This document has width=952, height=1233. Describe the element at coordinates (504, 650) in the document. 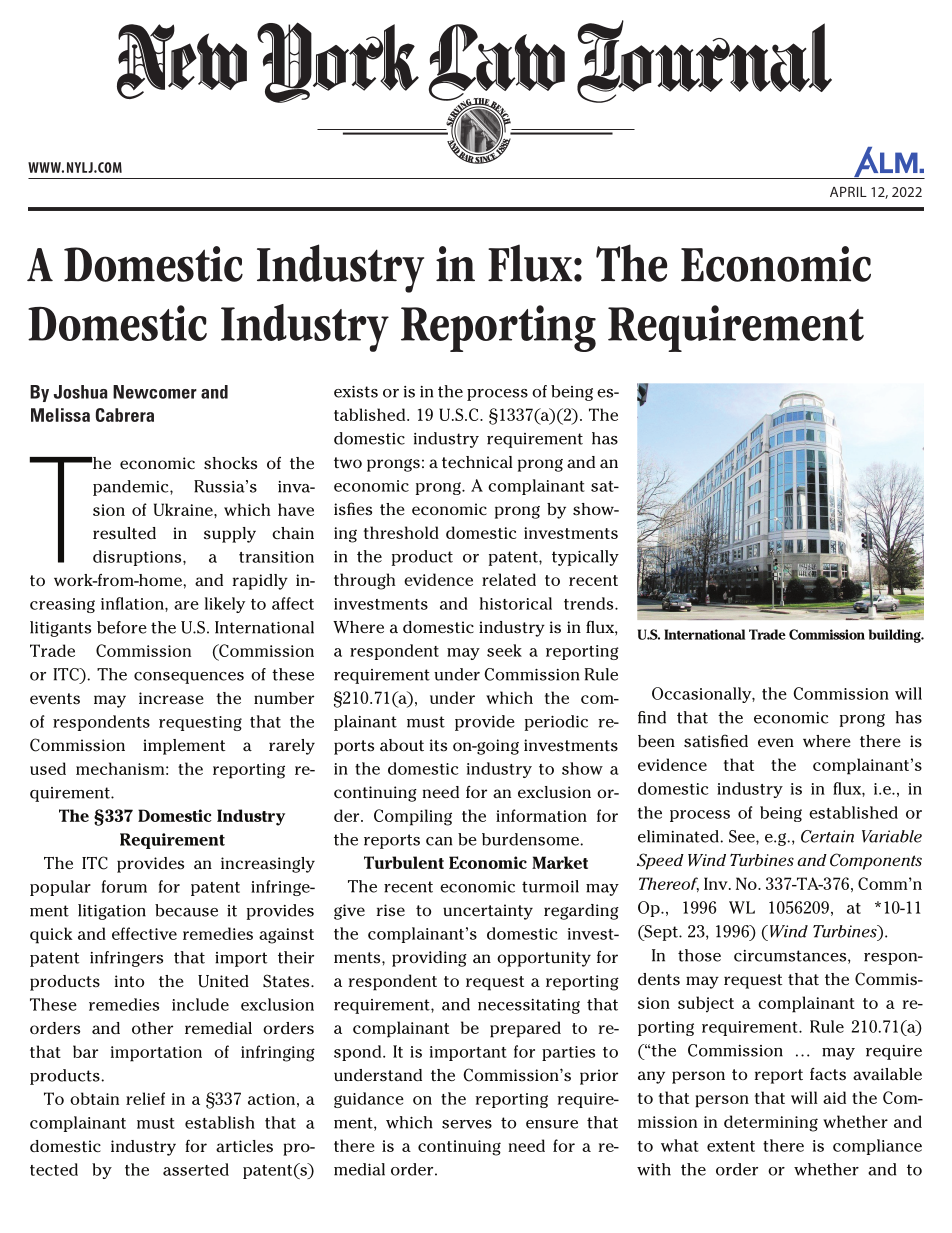

I see `seek` at that location.
